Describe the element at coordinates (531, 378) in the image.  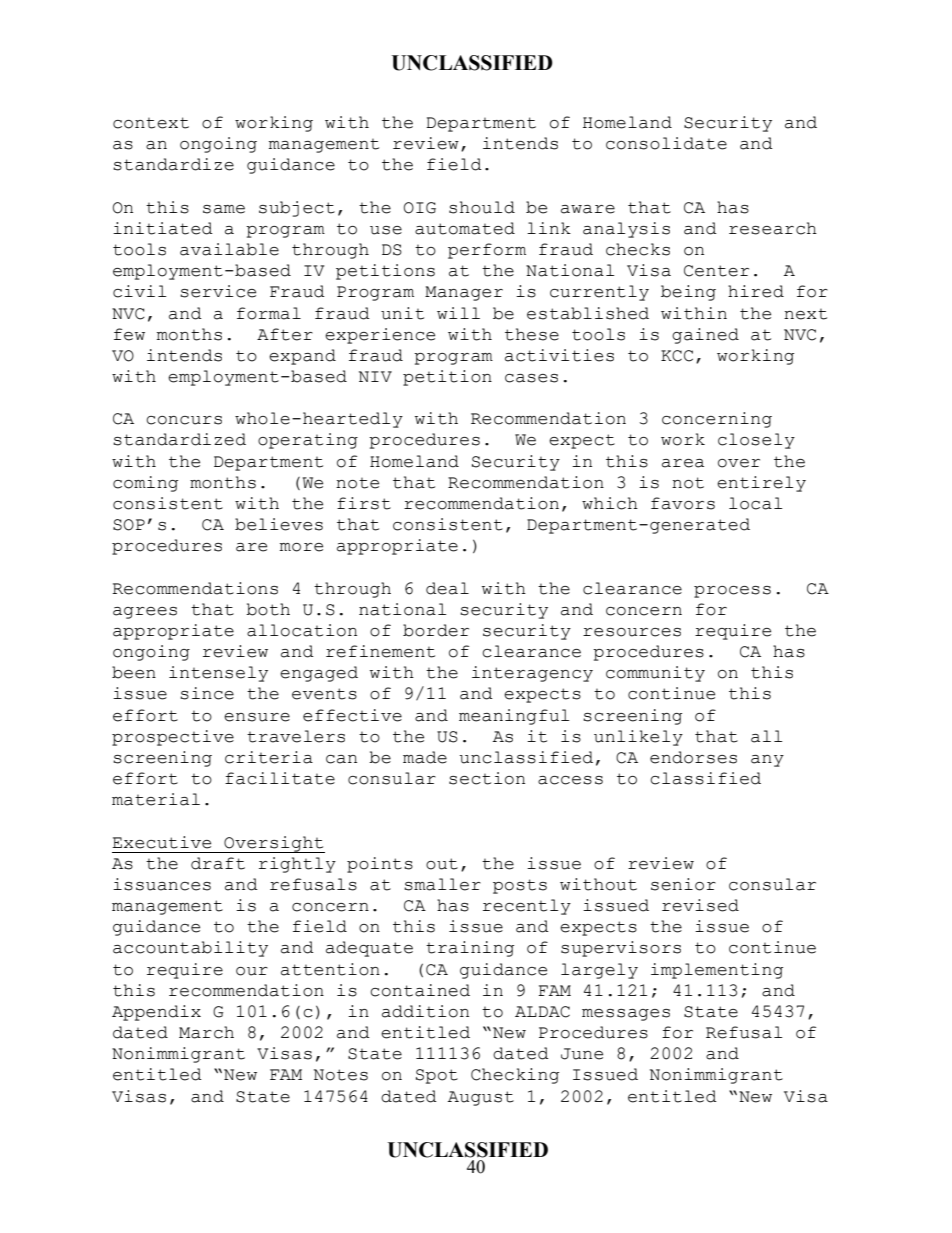
I see `cases` at that location.
